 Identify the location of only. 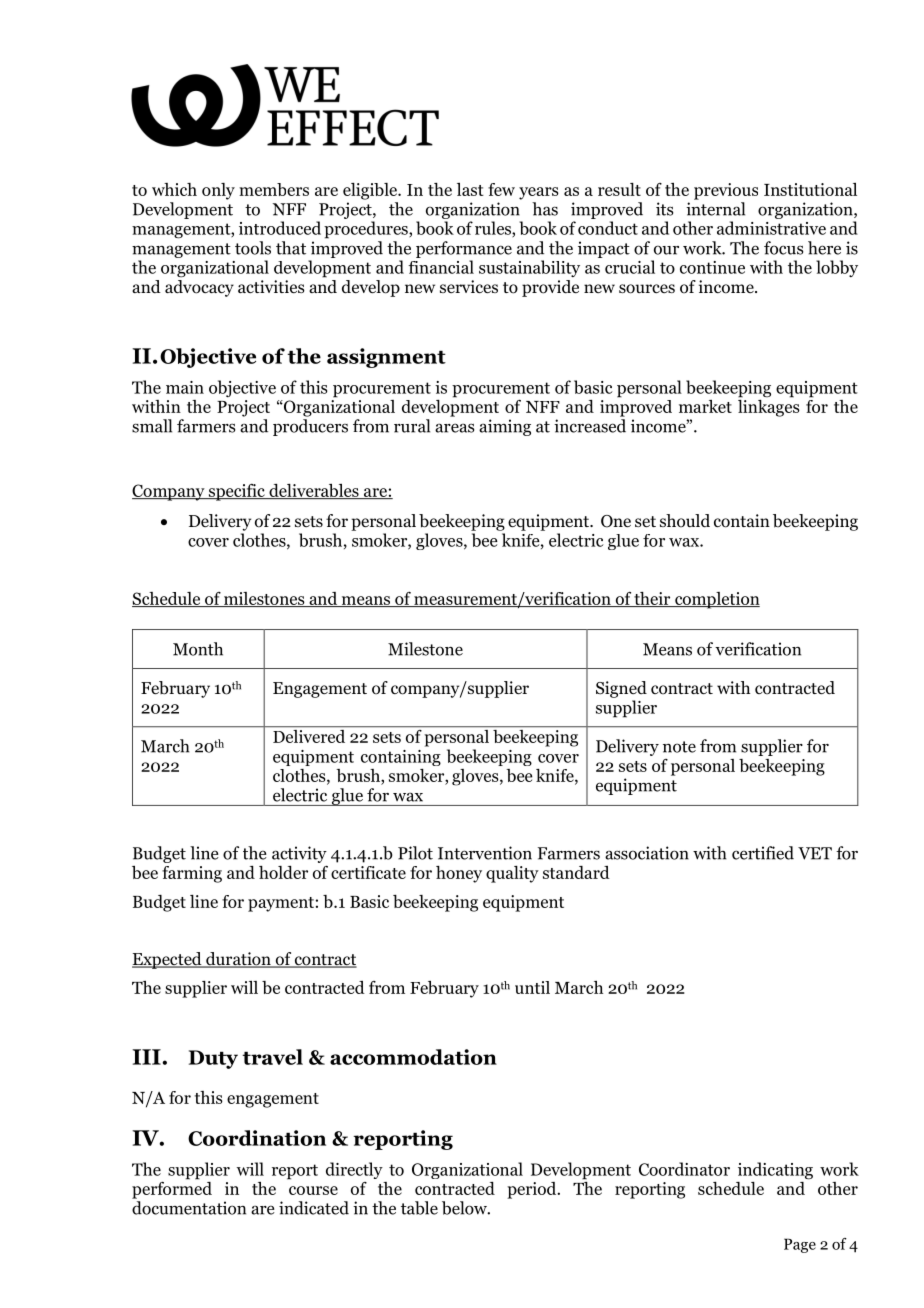
(218, 191).
